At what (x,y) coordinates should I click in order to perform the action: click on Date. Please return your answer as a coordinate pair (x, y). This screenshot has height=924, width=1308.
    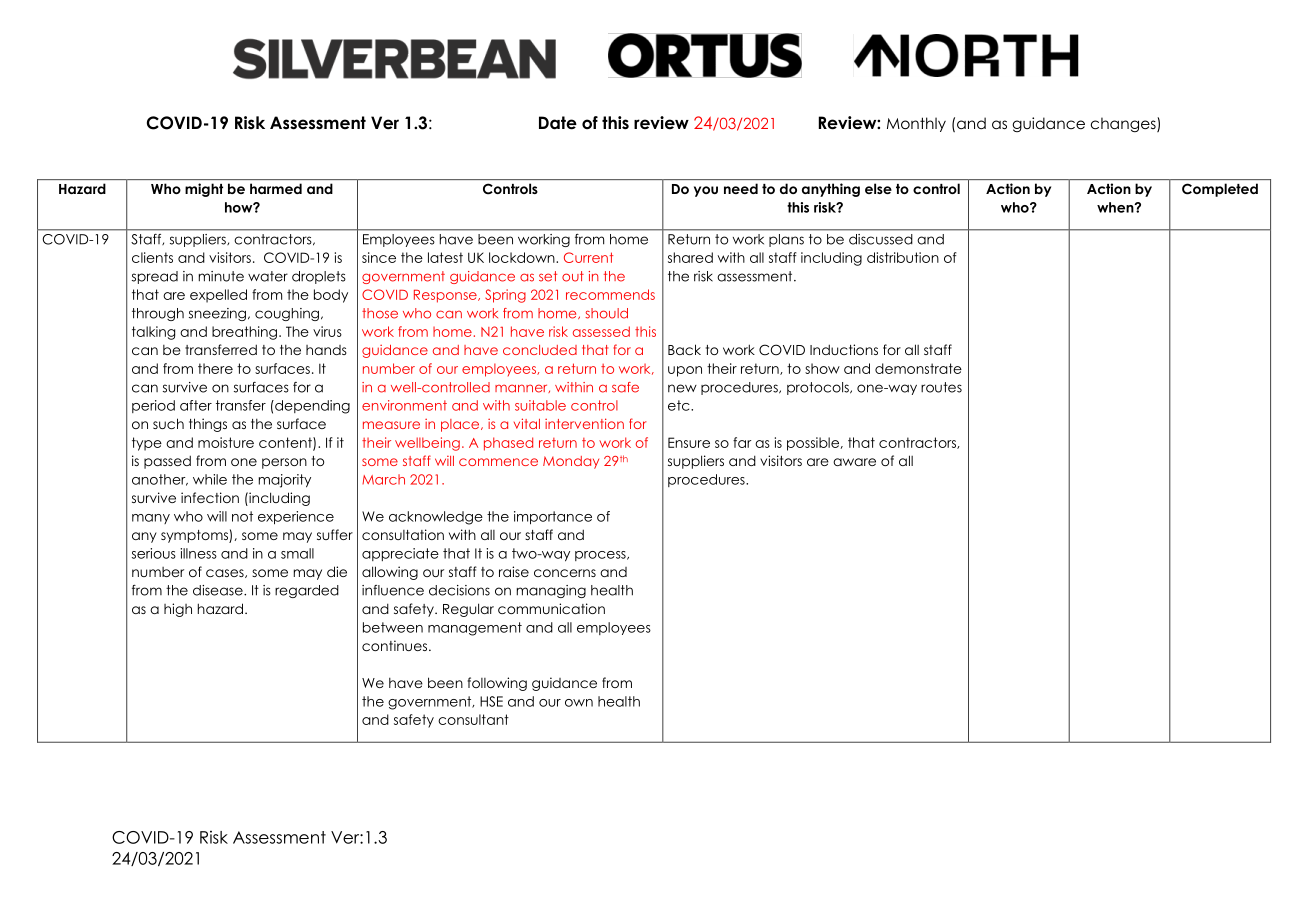
    Looking at the image, I should click on (558, 123).
